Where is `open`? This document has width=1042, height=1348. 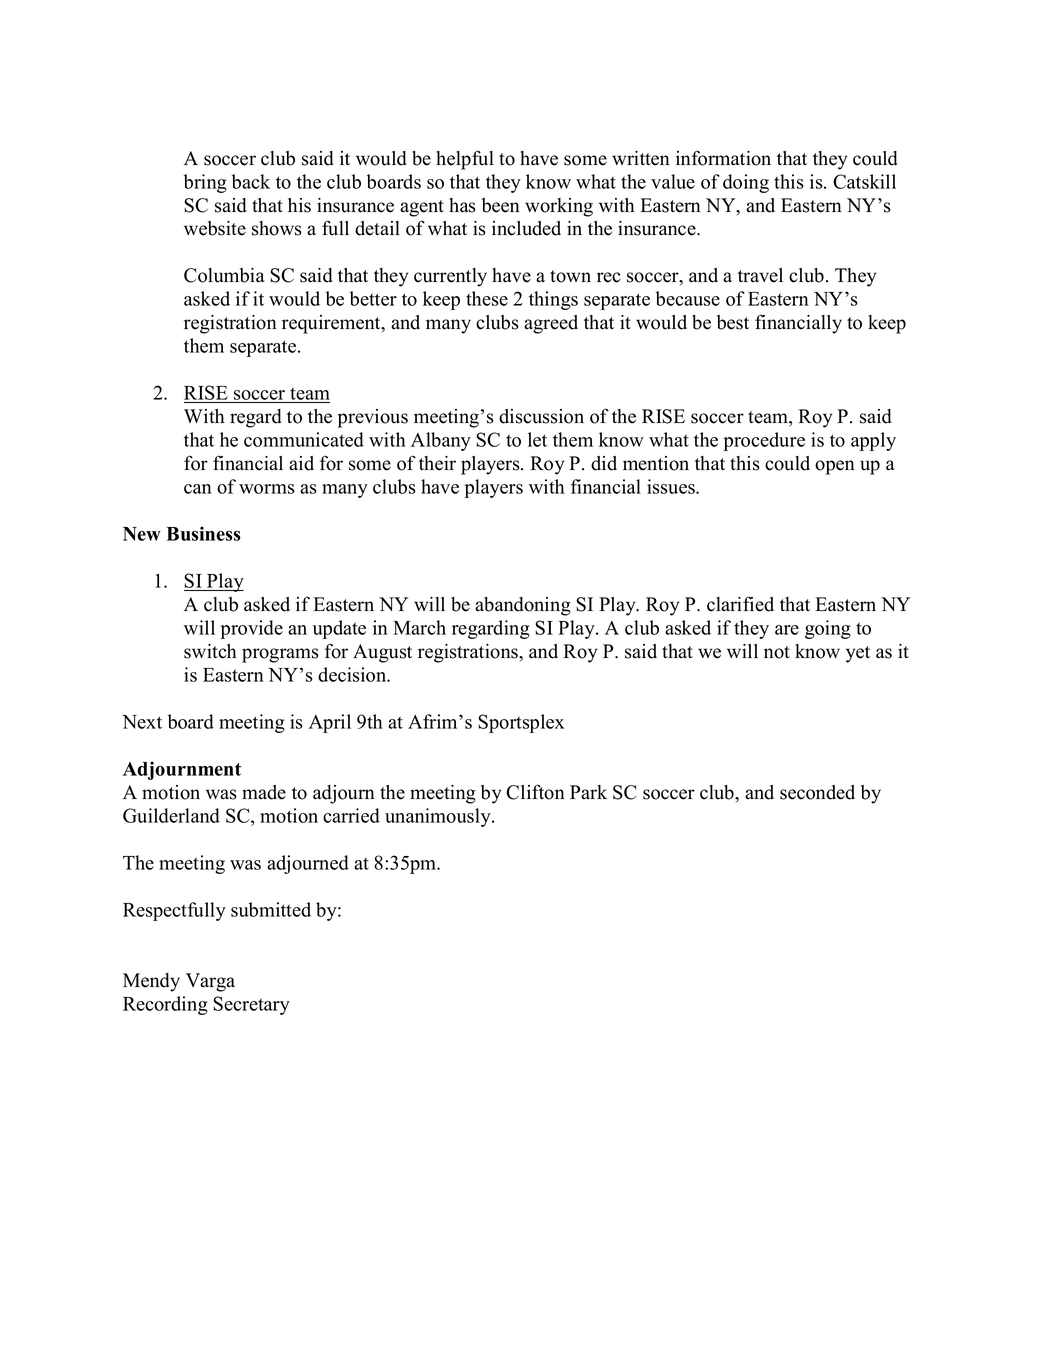
open is located at coordinates (835, 467).
